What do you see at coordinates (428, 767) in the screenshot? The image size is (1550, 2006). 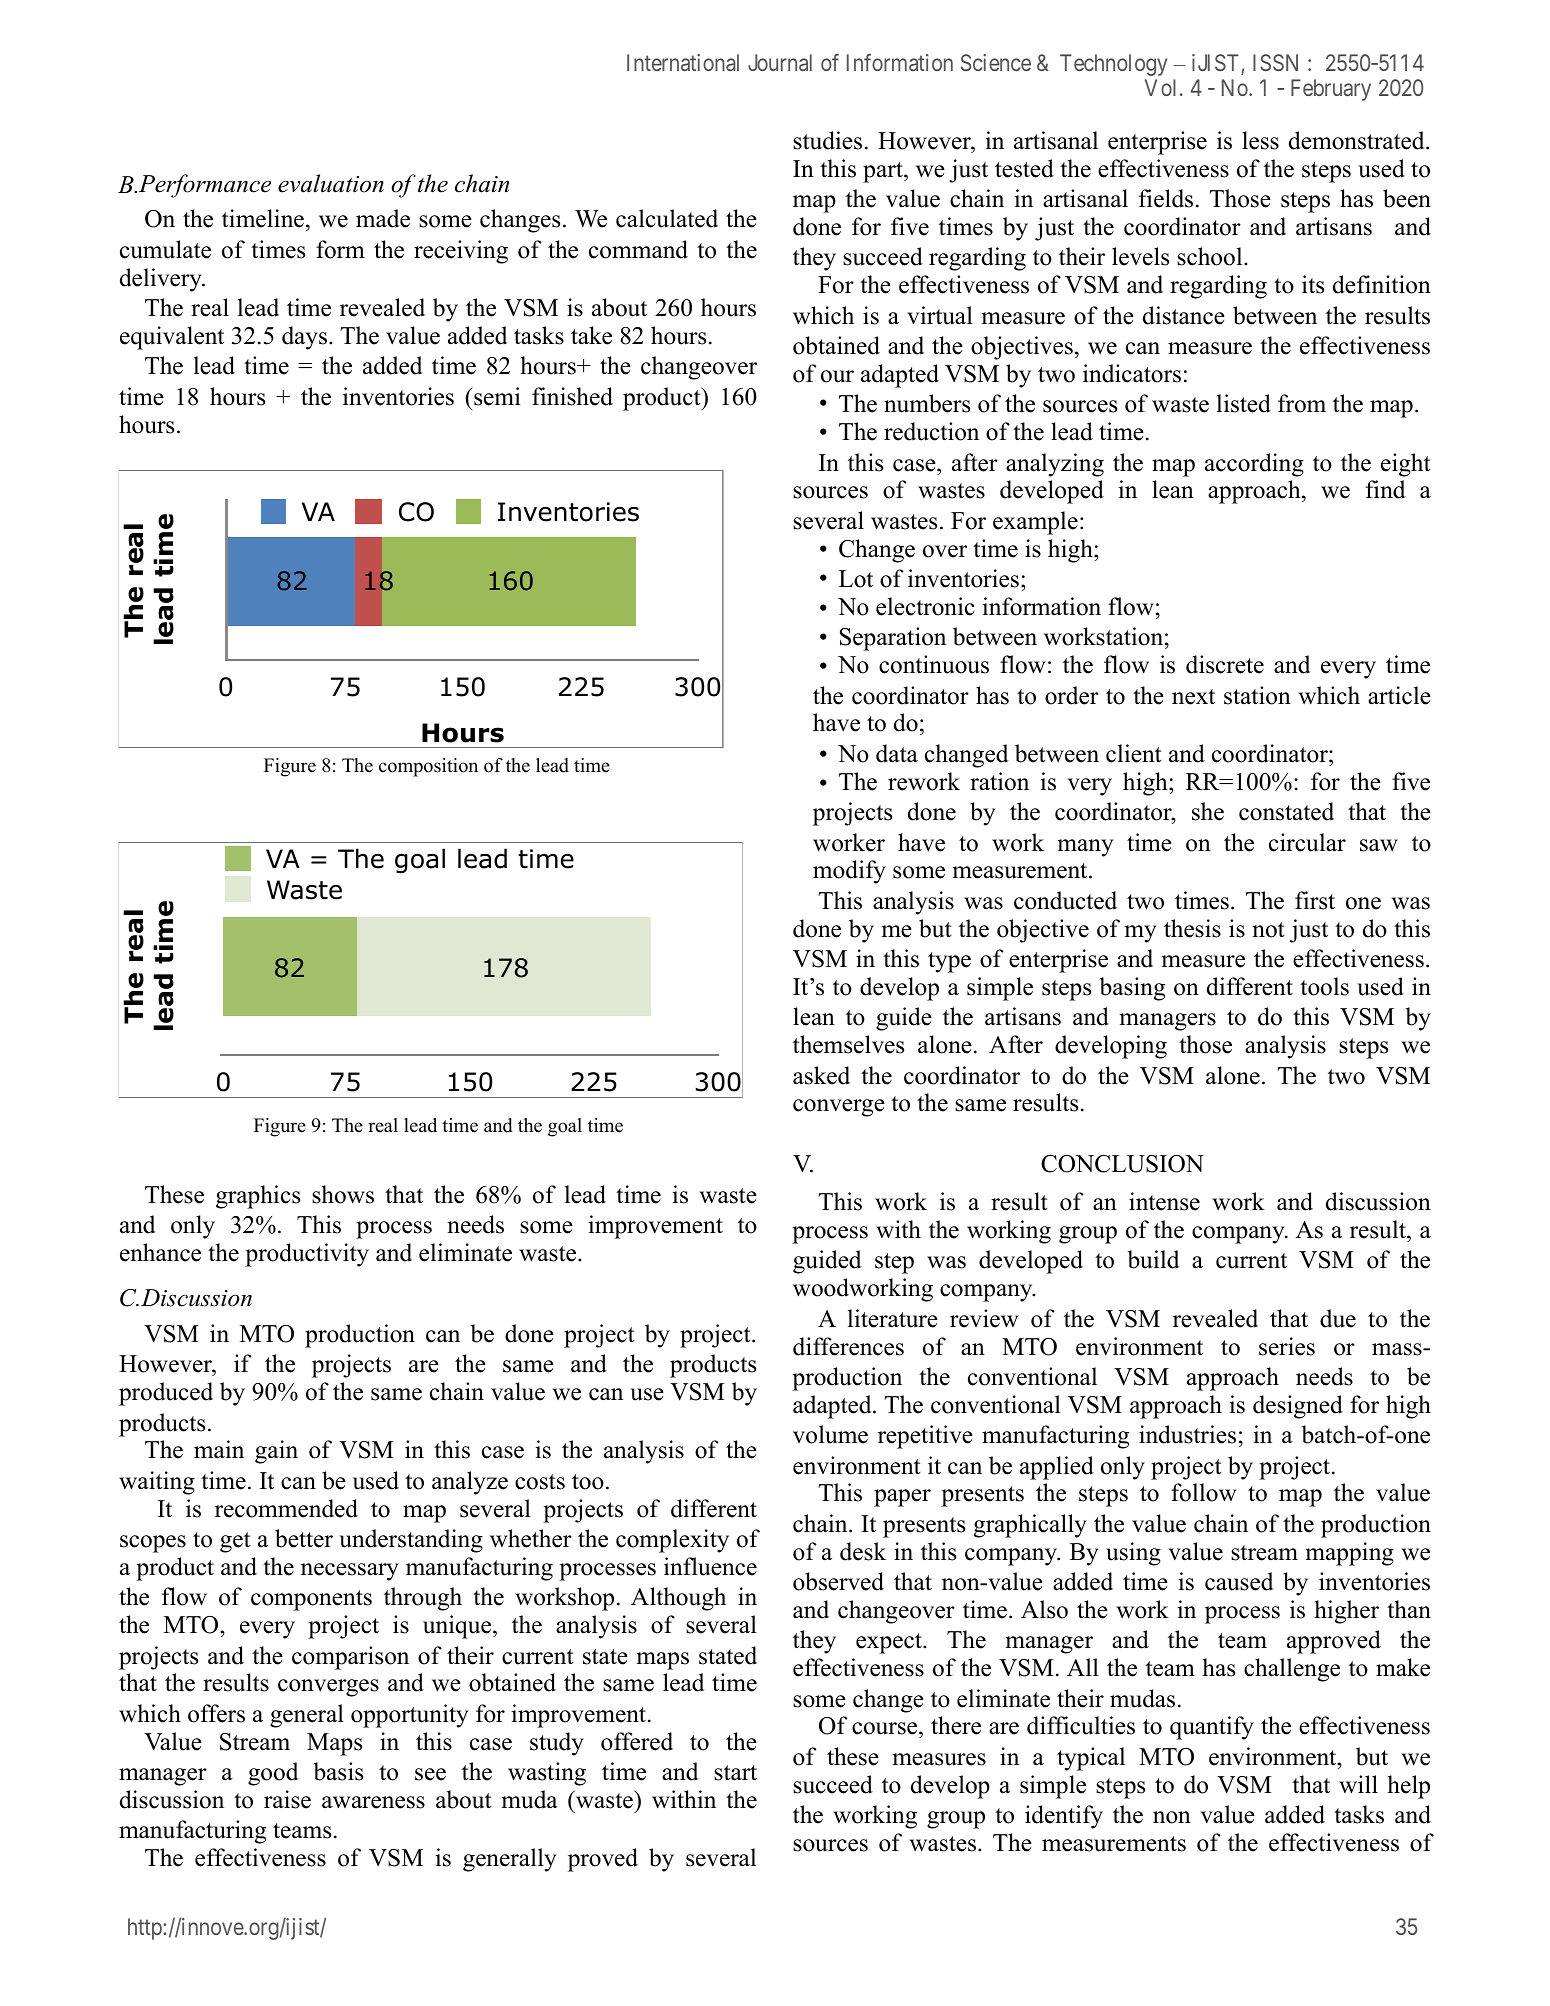 I see `composition` at bounding box center [428, 767].
